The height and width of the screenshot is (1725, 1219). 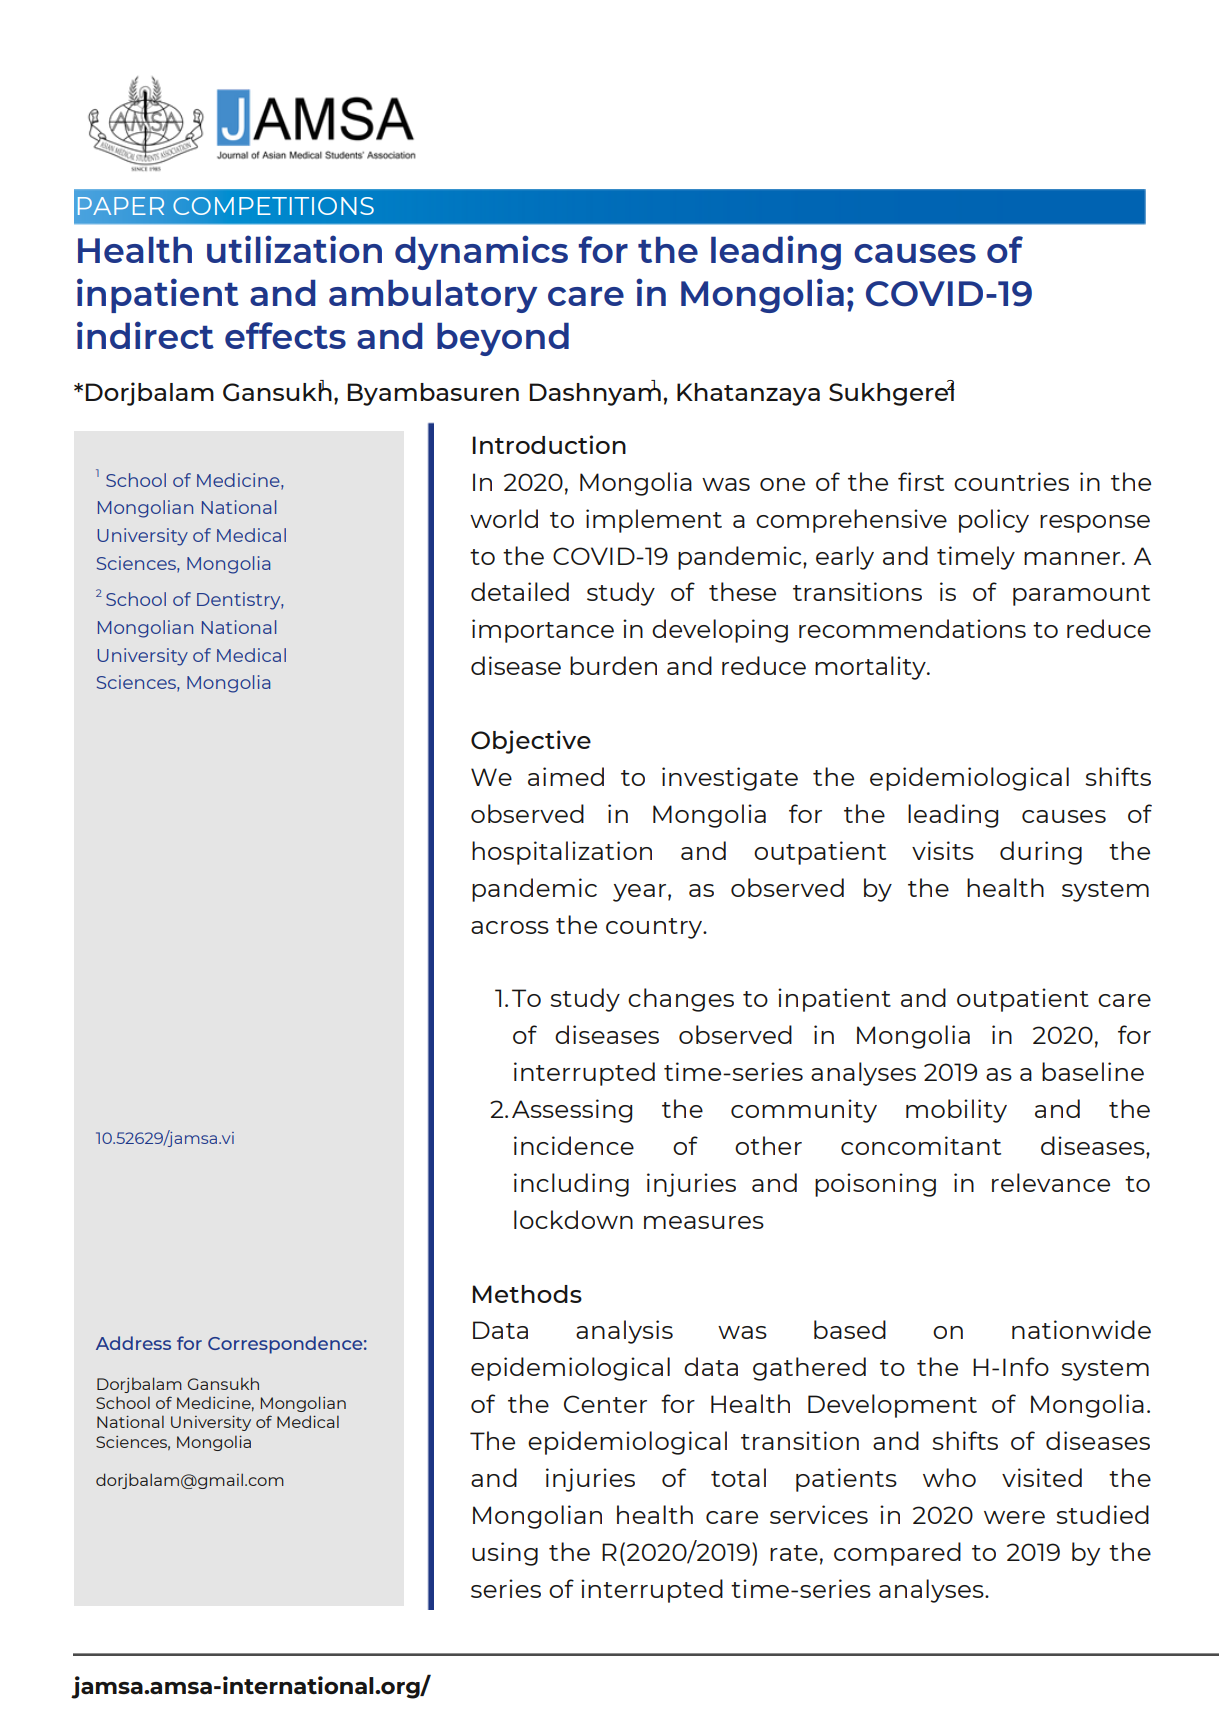 What do you see at coordinates (1011, 481) in the screenshot?
I see `countries` at bounding box center [1011, 481].
